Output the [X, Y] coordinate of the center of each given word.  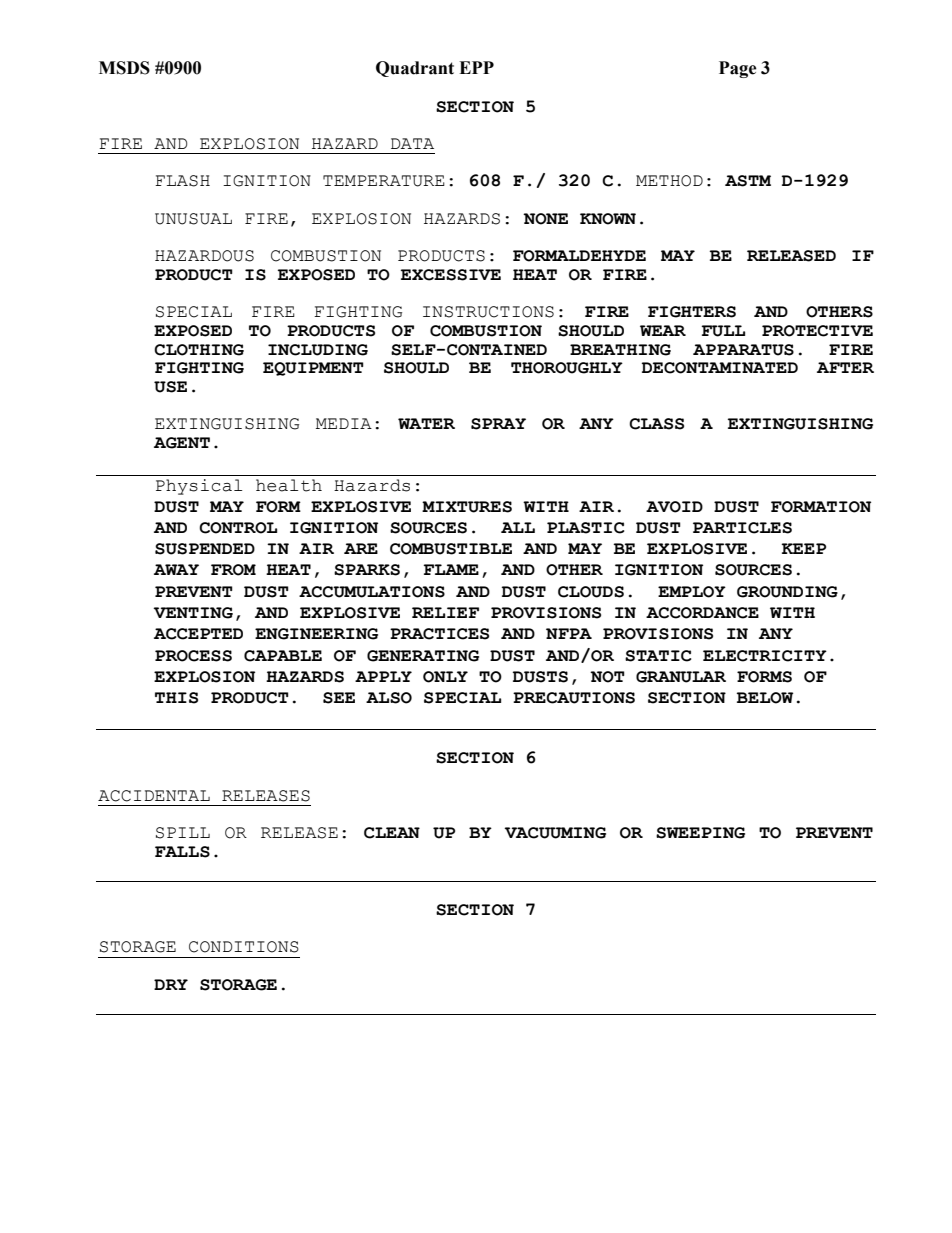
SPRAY [498, 424]
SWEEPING [700, 833]
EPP [476, 67]
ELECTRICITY [765, 656]
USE [170, 387]
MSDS [124, 68]
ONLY [445, 677]
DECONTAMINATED [720, 368]
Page [738, 69]
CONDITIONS [244, 947]
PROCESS [193, 656]
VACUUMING [555, 833]
